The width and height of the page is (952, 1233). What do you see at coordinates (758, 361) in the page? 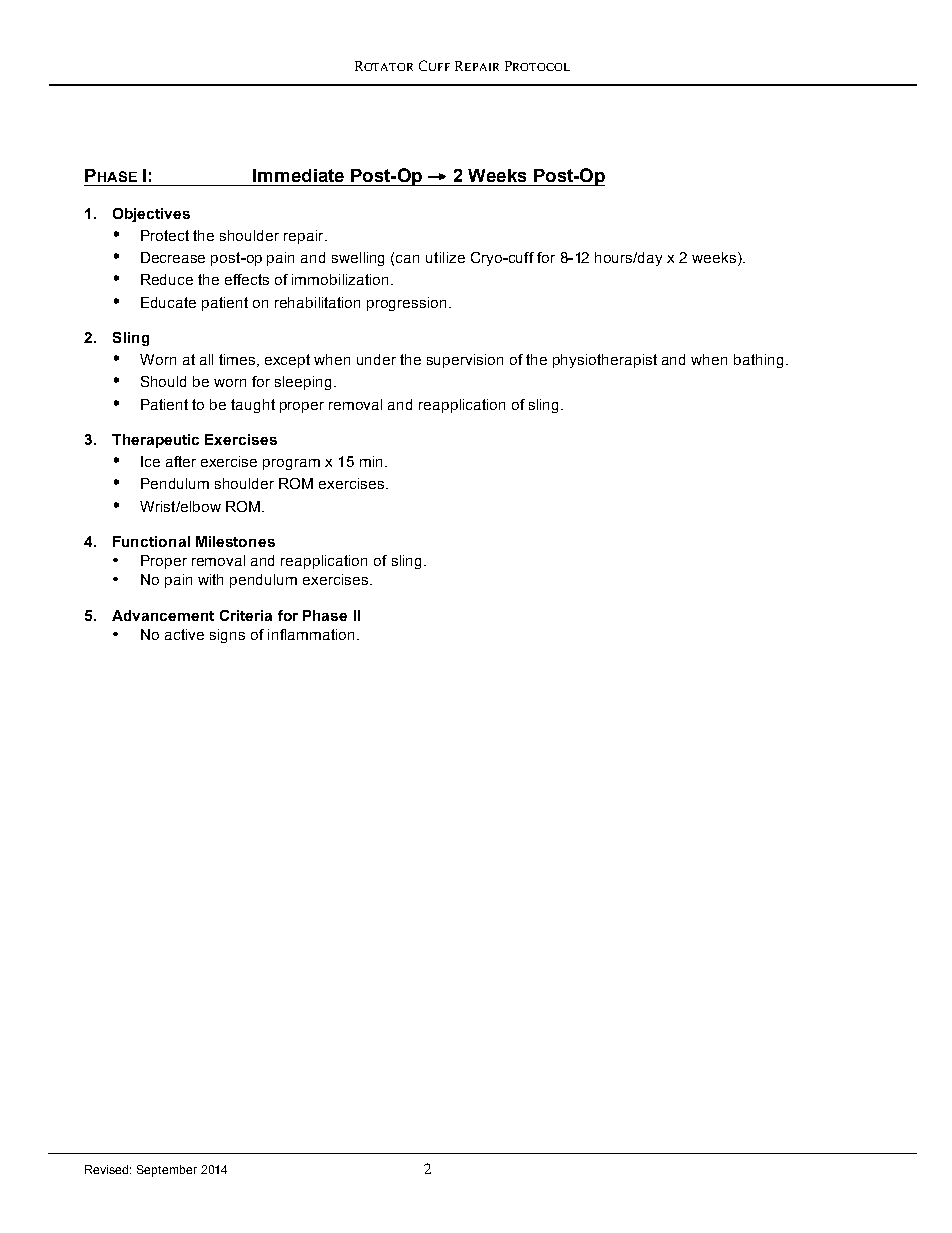
I see `bathing` at bounding box center [758, 361].
